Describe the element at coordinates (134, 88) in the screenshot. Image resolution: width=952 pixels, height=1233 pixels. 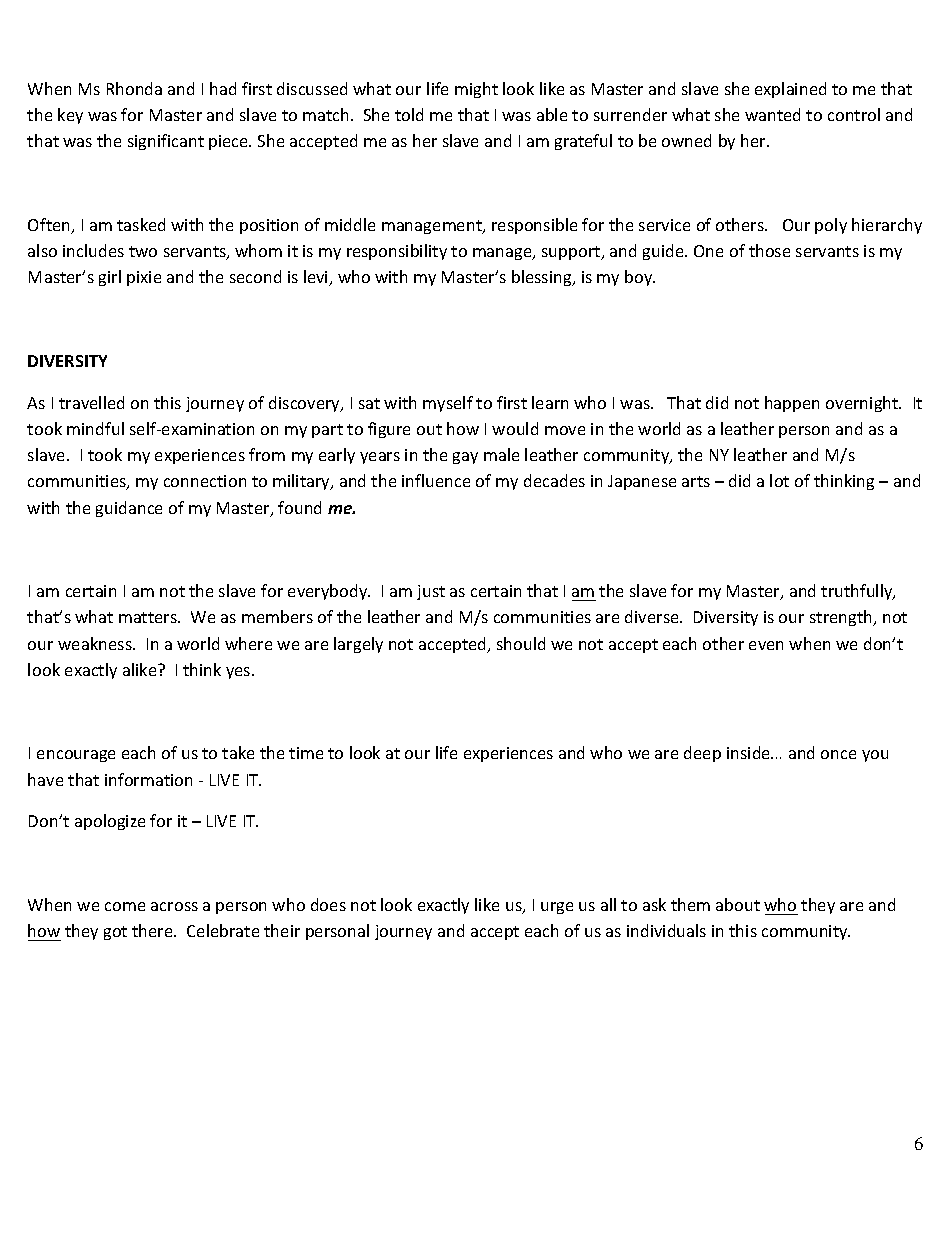
I see `Rhonda` at that location.
